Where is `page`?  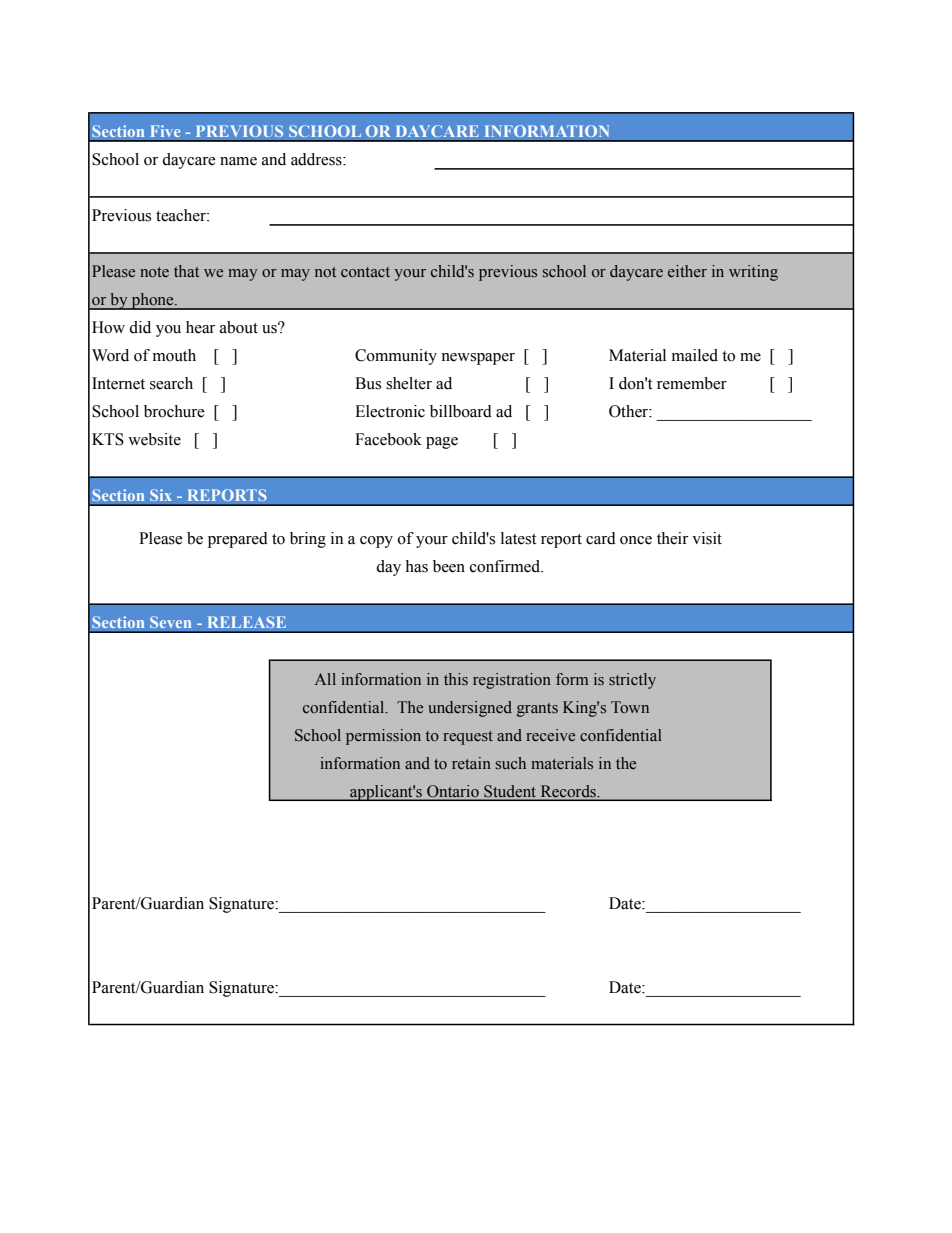 page is located at coordinates (442, 443).
